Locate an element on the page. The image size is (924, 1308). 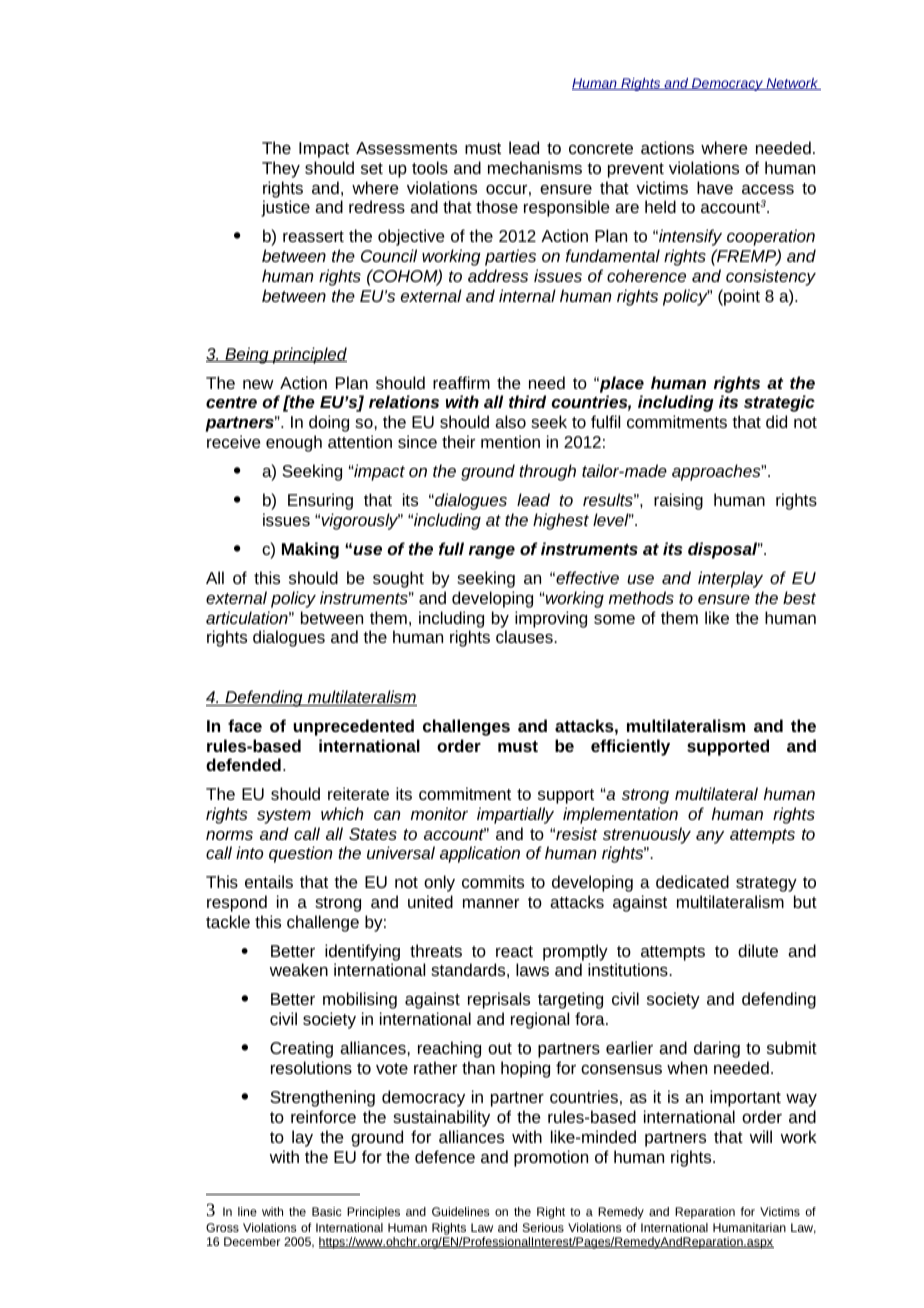
have is located at coordinates (715, 187).
